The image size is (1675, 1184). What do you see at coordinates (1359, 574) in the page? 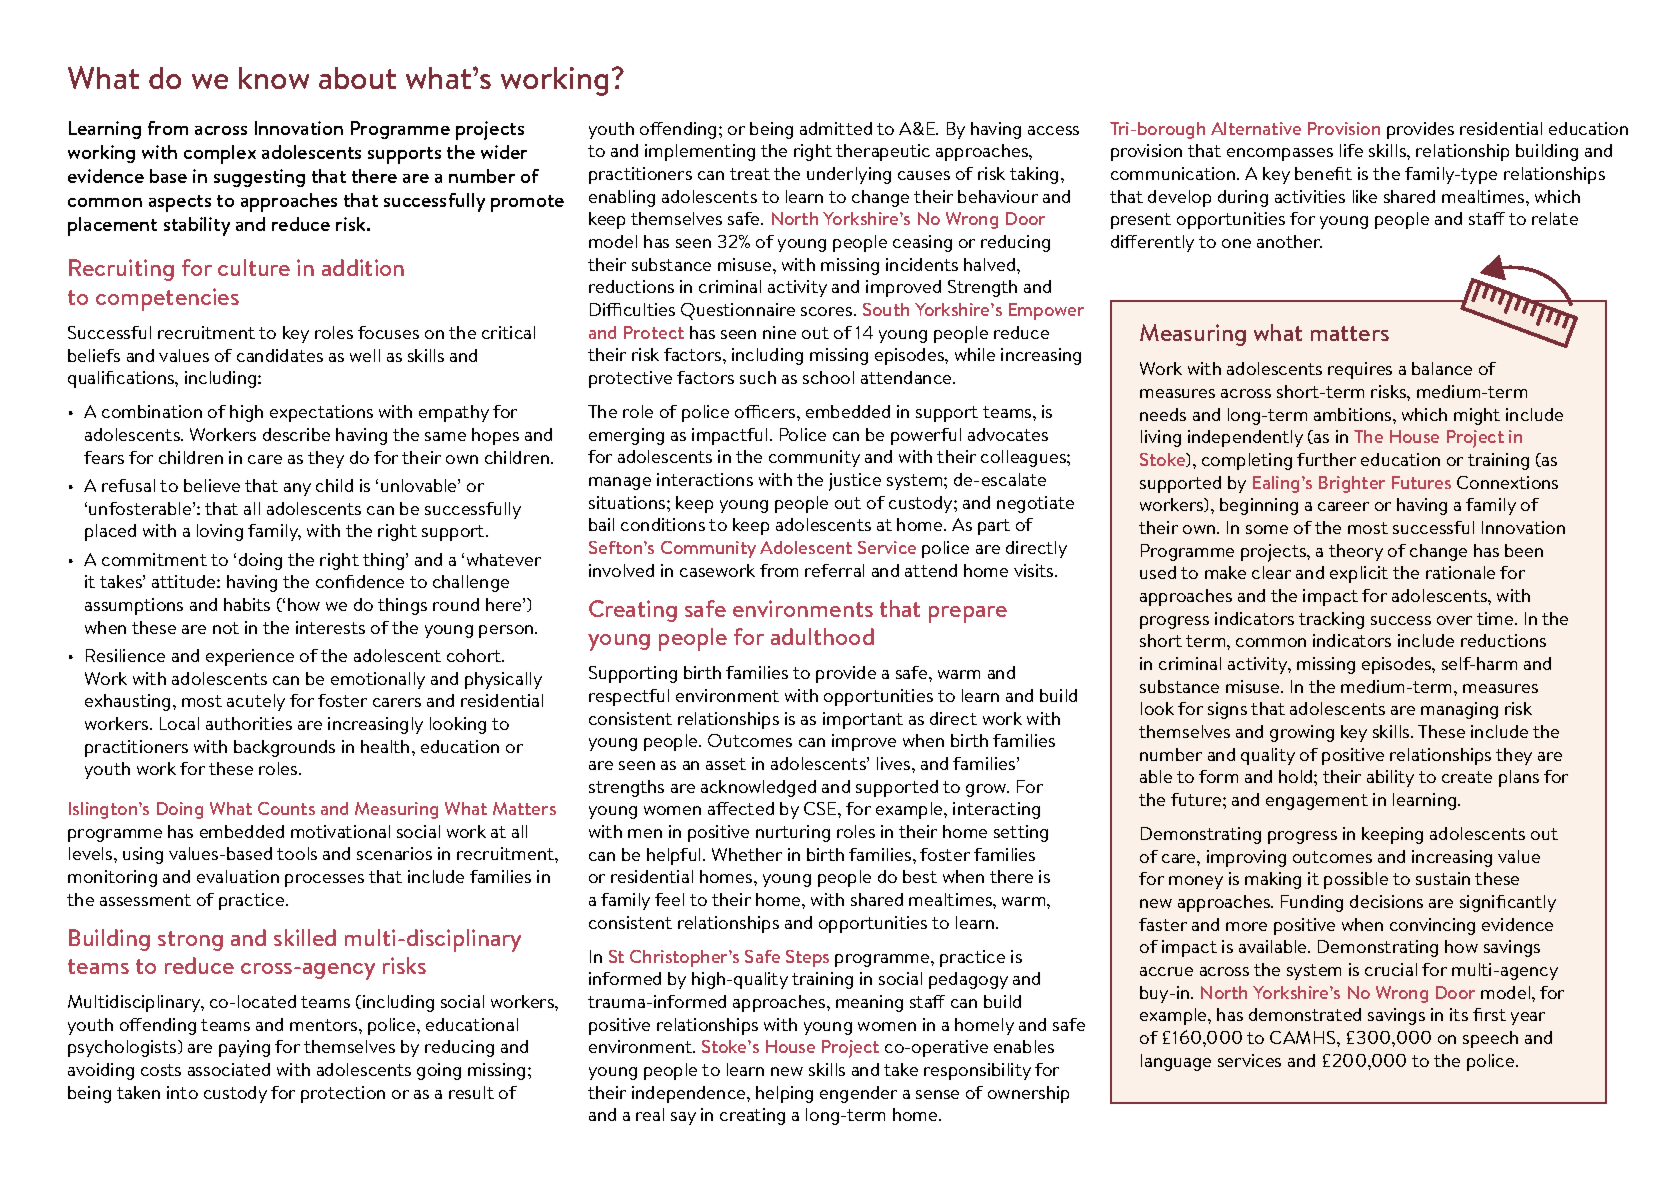
I see `explicit` at bounding box center [1359, 574].
